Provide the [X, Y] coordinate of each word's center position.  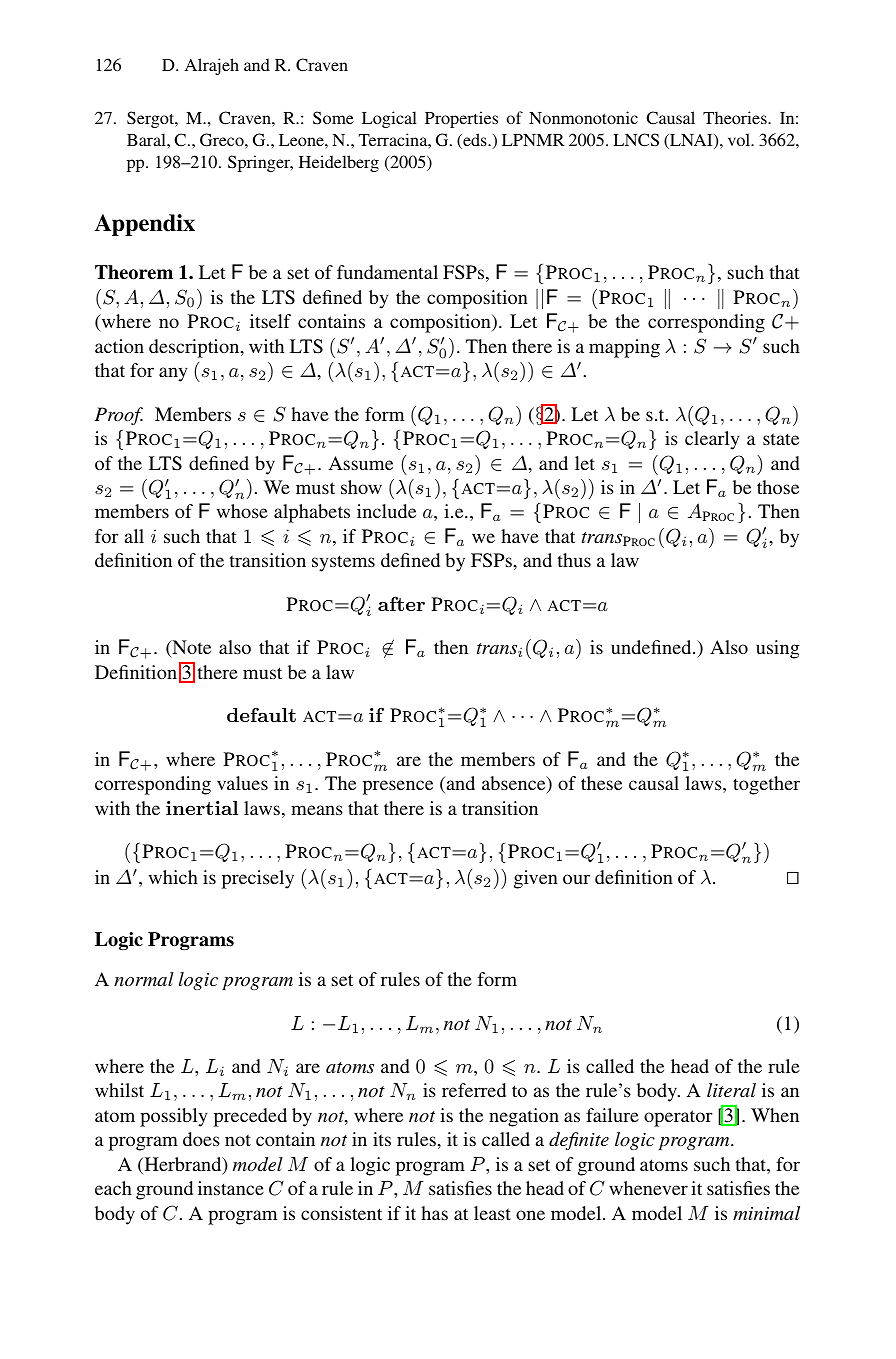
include [386, 511]
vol [740, 139]
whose [242, 511]
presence [398, 787]
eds [475, 141]
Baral [147, 139]
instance [231, 1188]
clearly [712, 440]
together [766, 785]
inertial [202, 808]
